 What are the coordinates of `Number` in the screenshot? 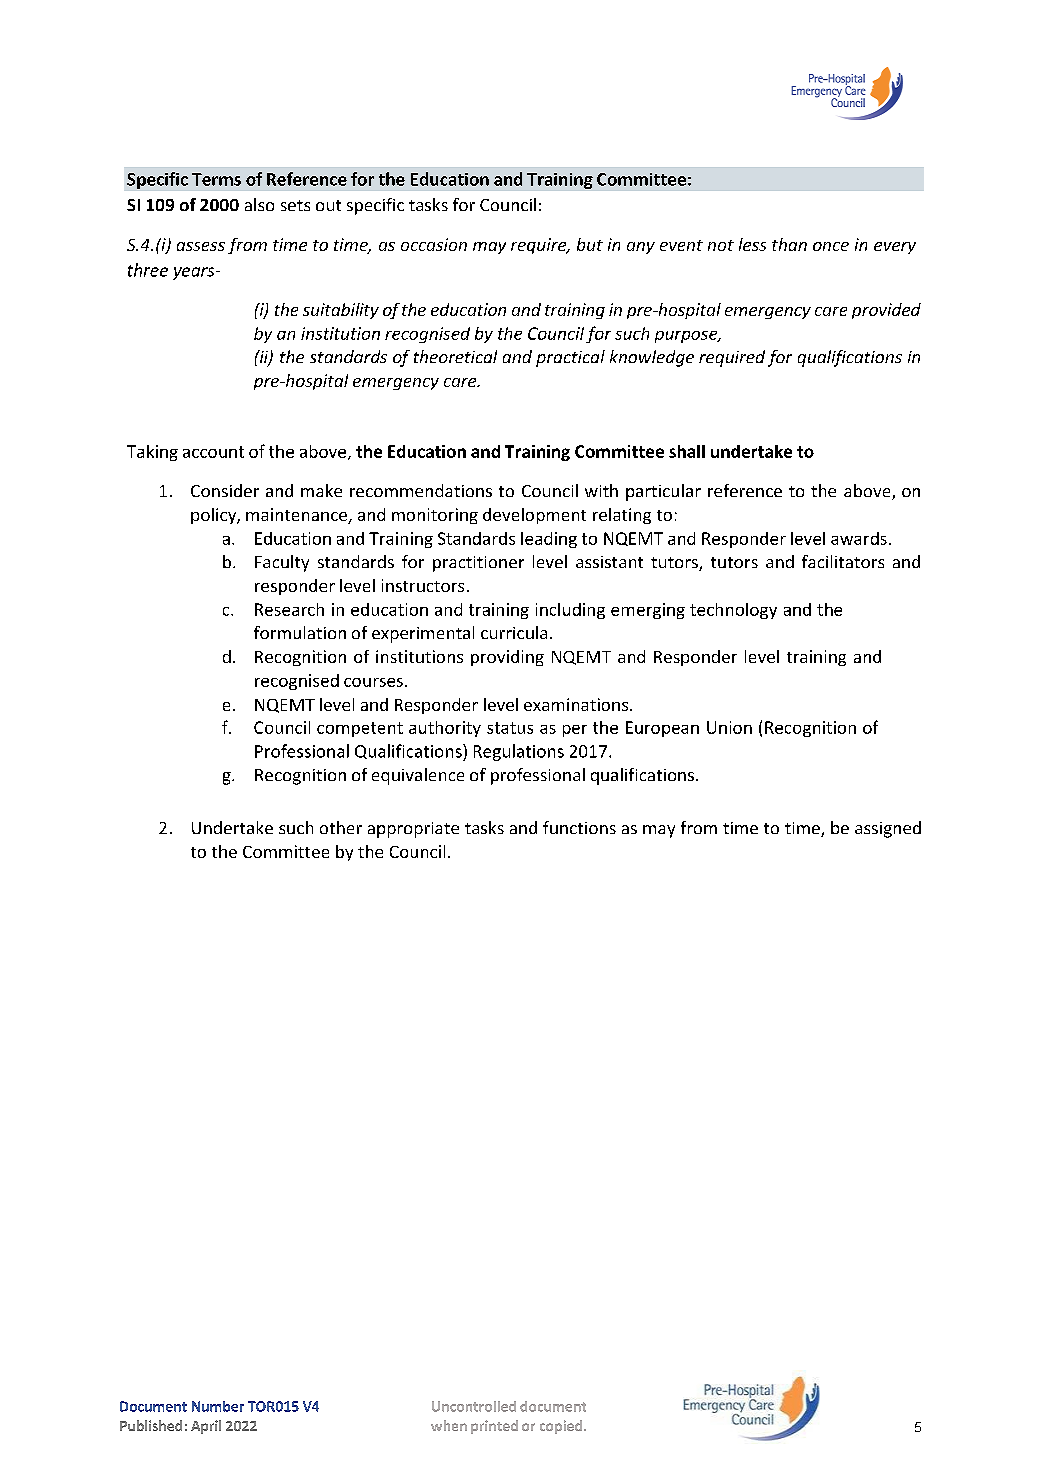 It's located at (218, 1406).
